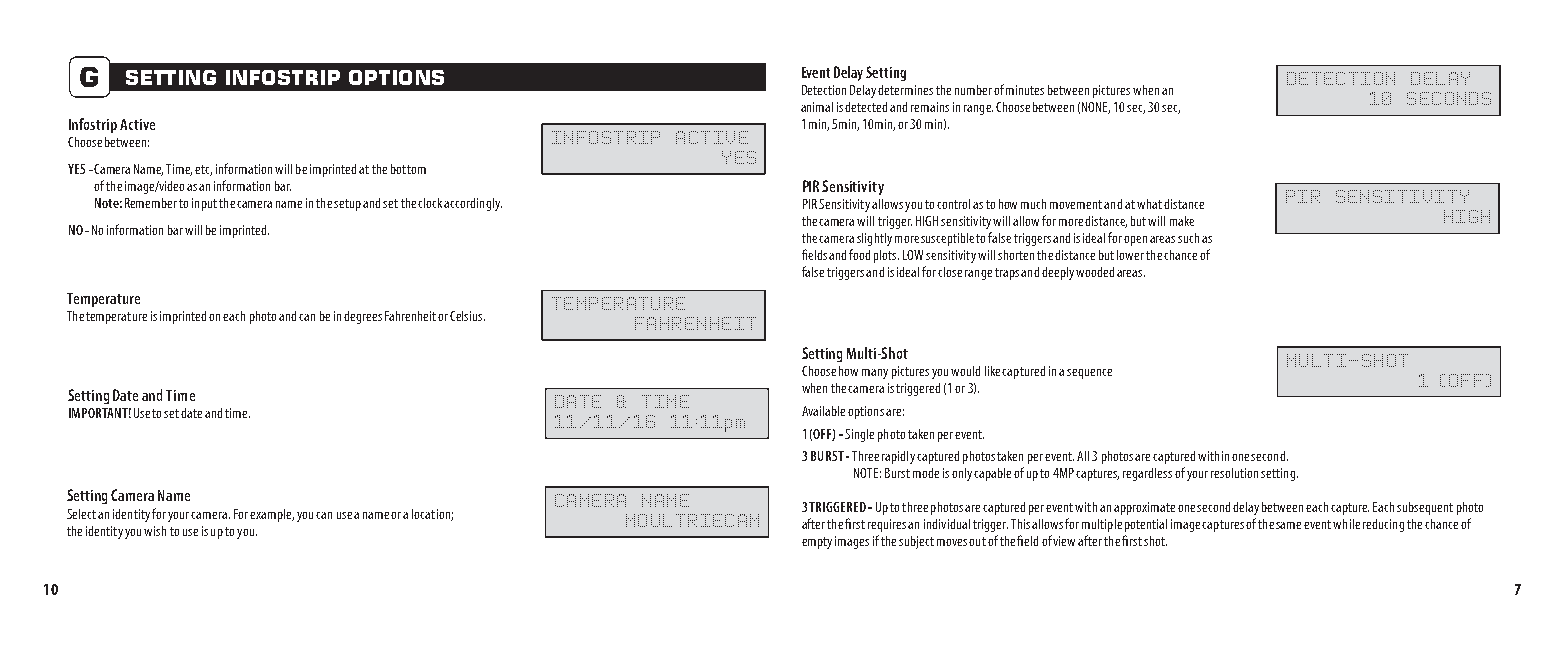 The width and height of the screenshot is (1568, 647). I want to click on many, so click(875, 374).
